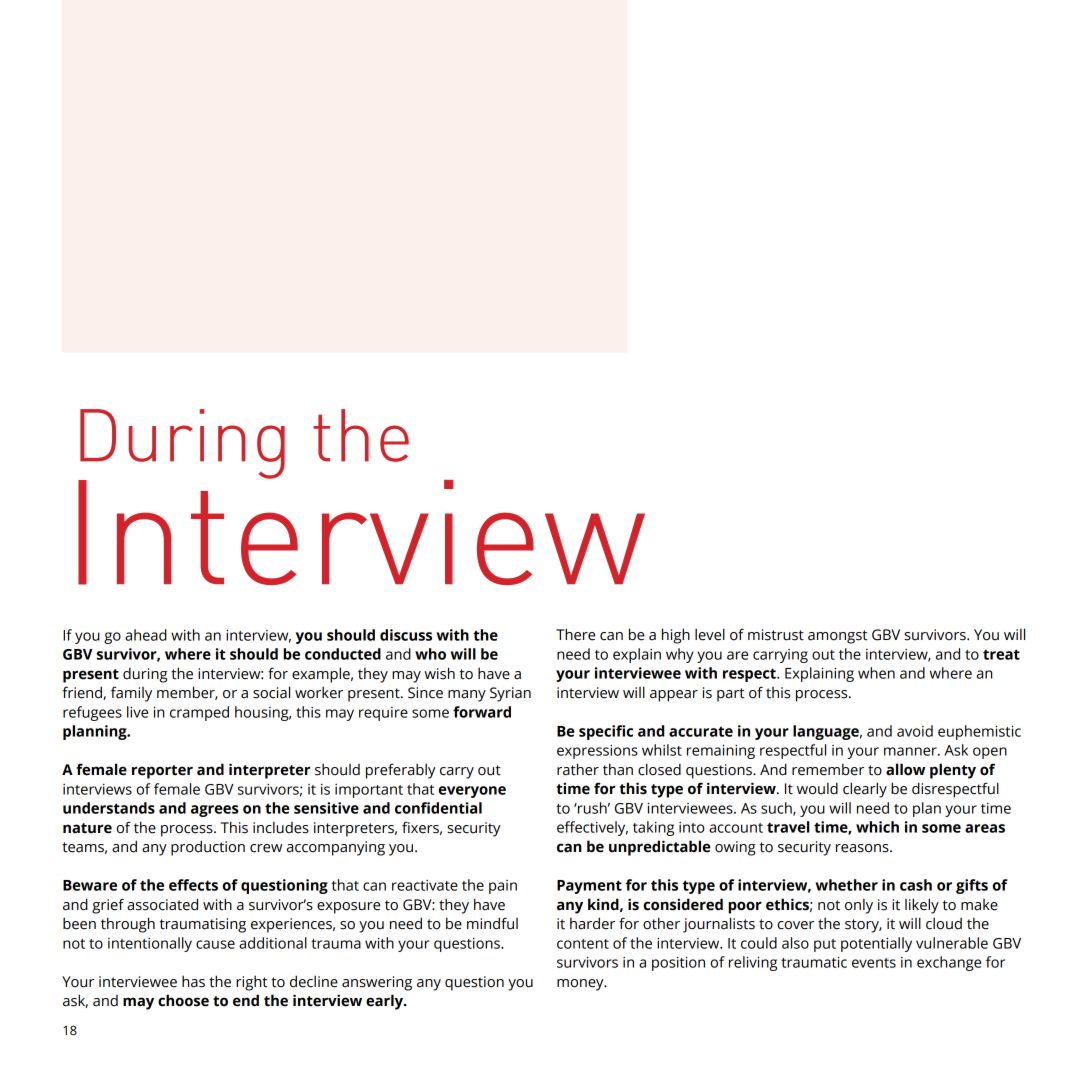 This page has width=1092, height=1092. Describe the element at coordinates (944, 923) in the page. I see `cloud` at that location.
